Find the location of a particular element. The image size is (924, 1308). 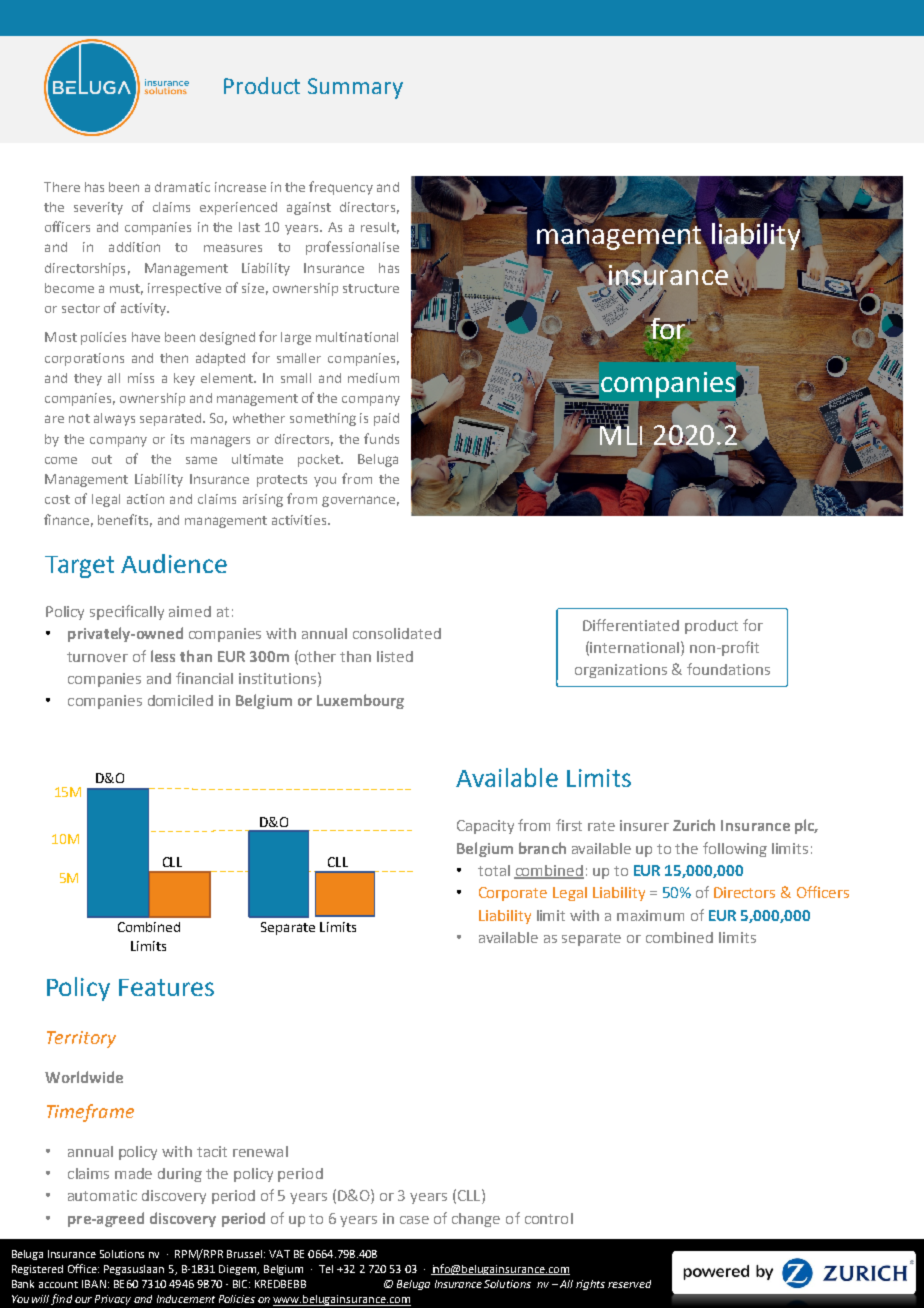

funds is located at coordinates (381, 438).
